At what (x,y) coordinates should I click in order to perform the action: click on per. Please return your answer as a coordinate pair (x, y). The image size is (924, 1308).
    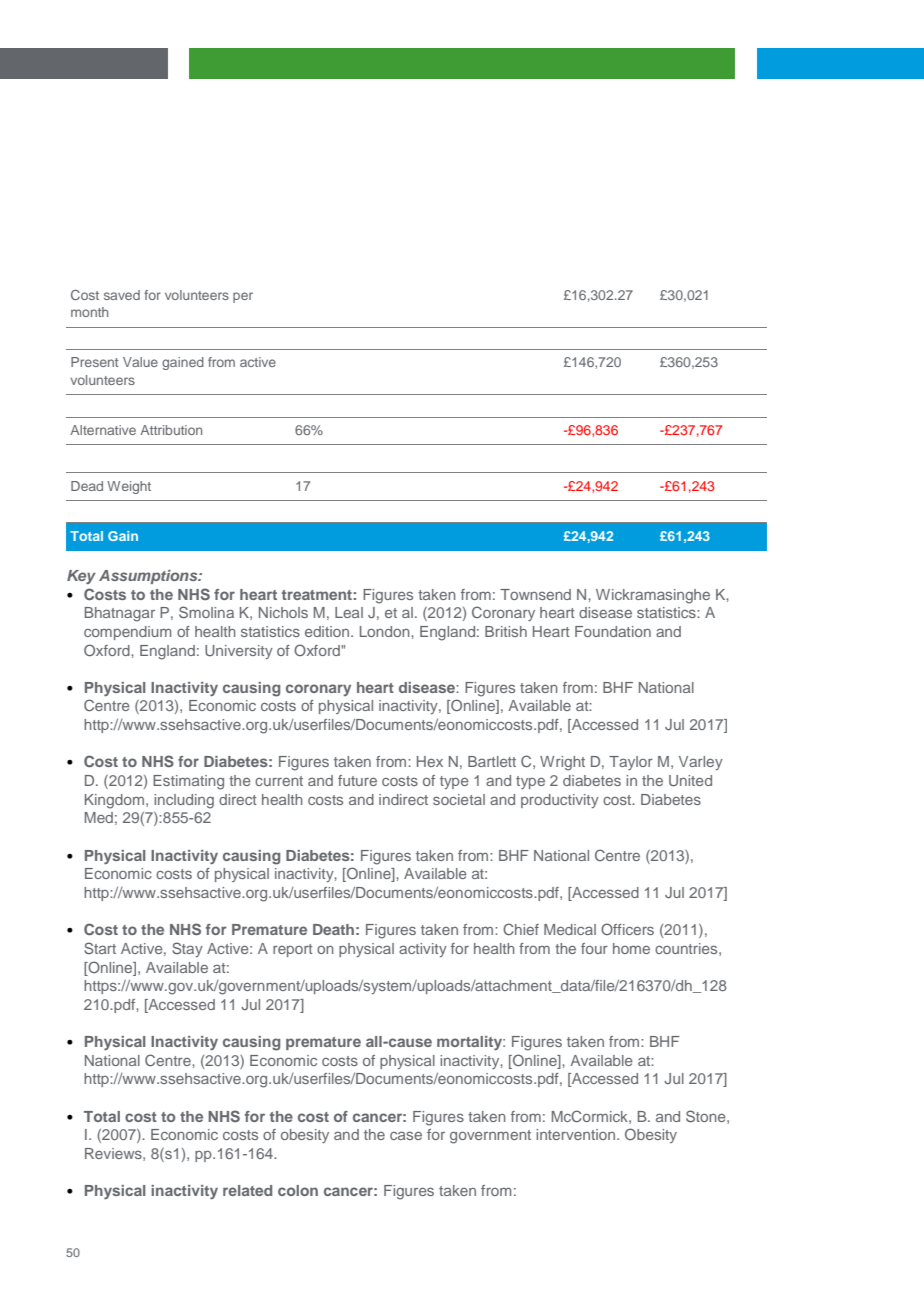
    Looking at the image, I should click on (243, 297).
